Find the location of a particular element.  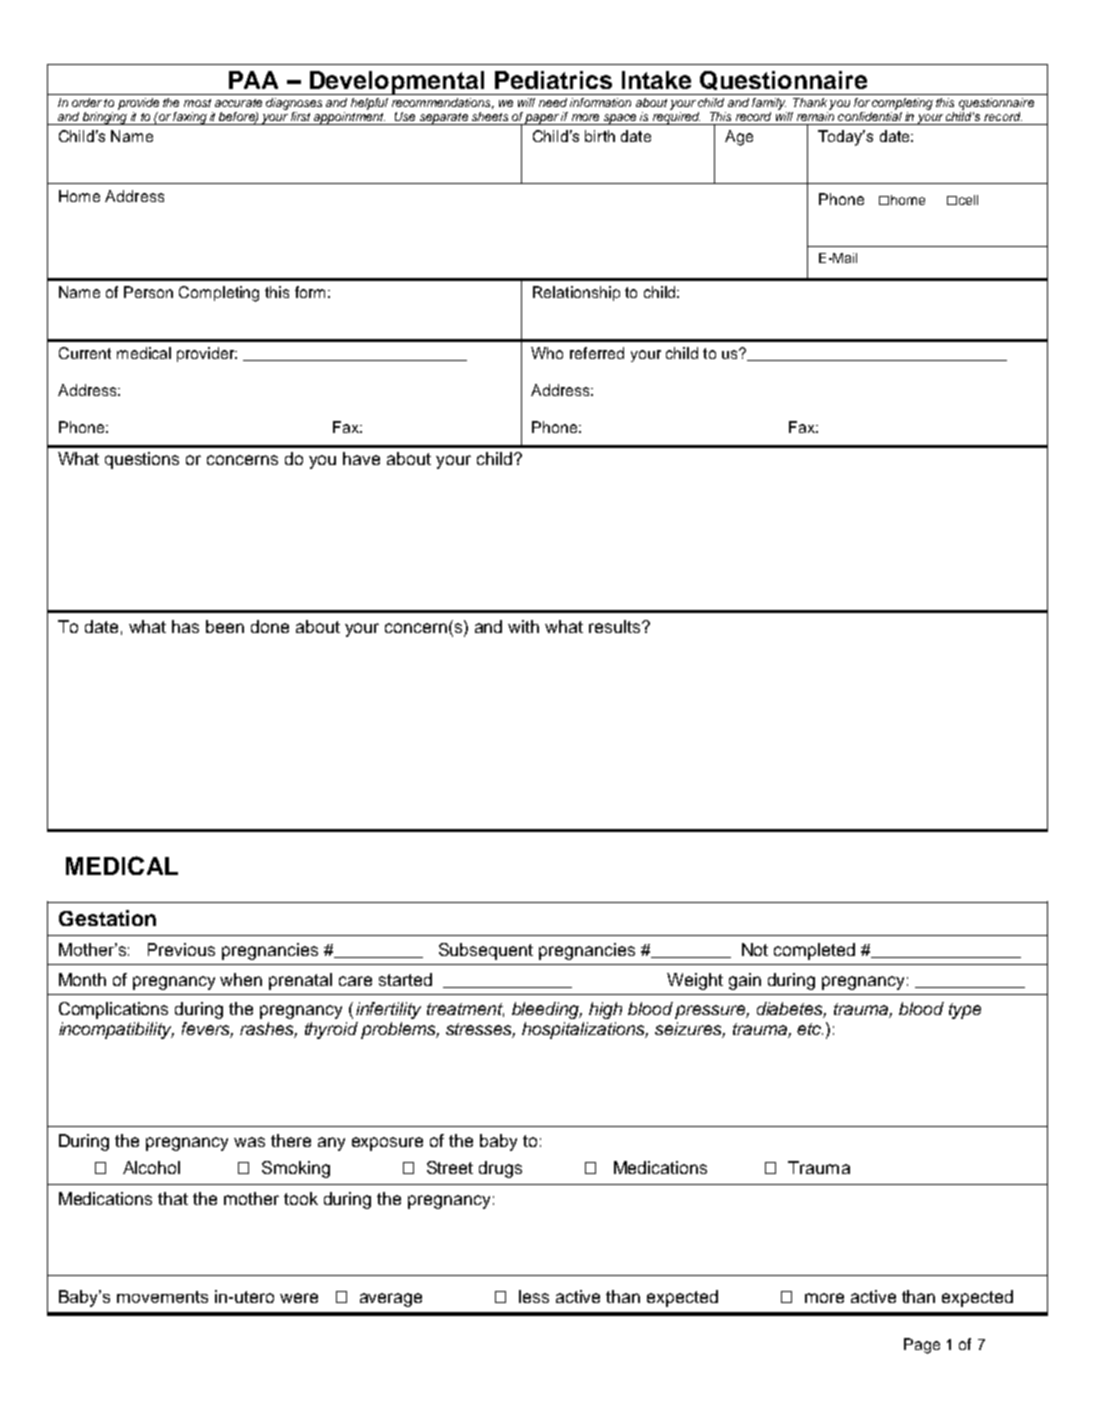

less is located at coordinates (534, 1296).
